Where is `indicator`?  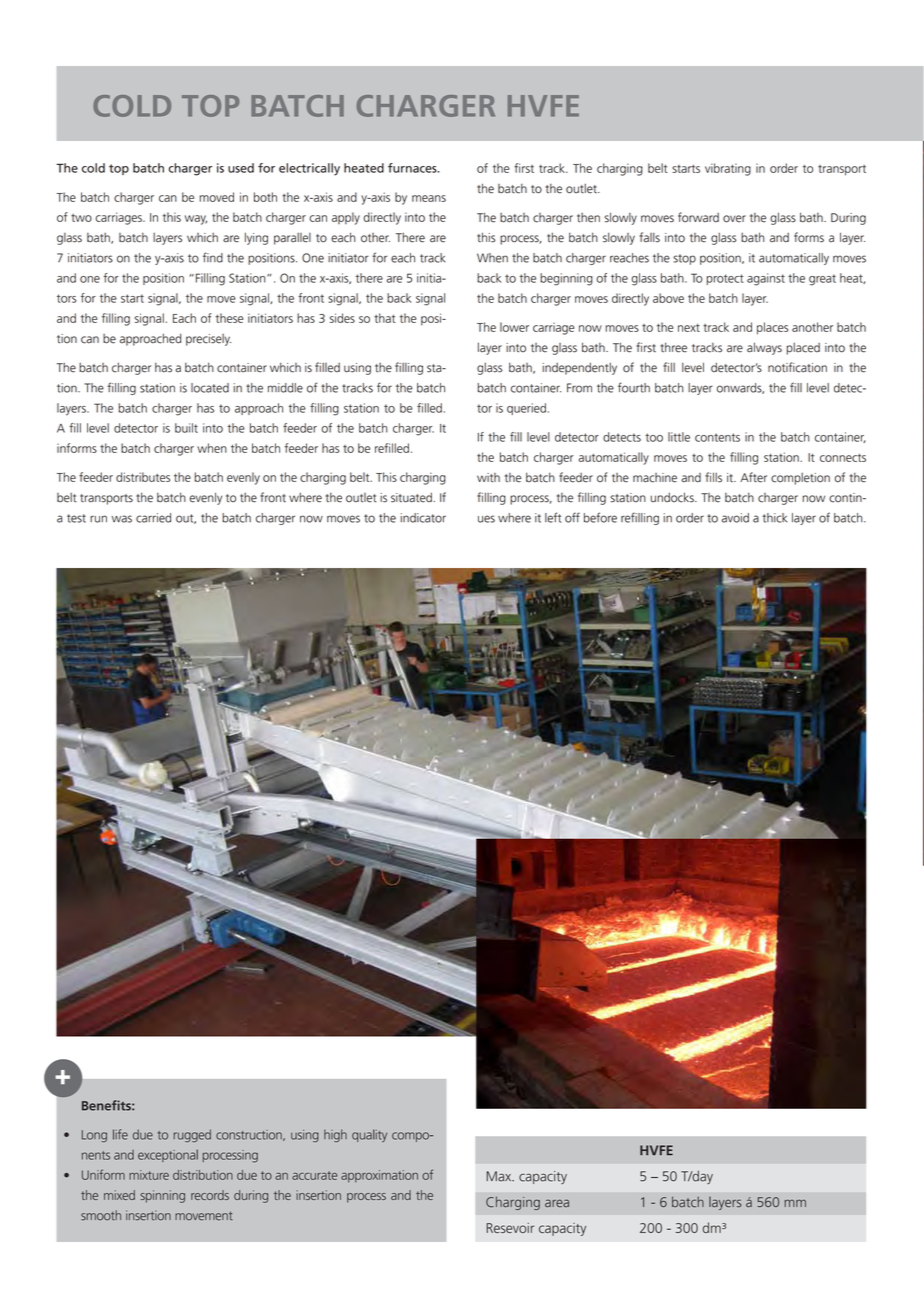
indicator is located at coordinates (423, 518).
